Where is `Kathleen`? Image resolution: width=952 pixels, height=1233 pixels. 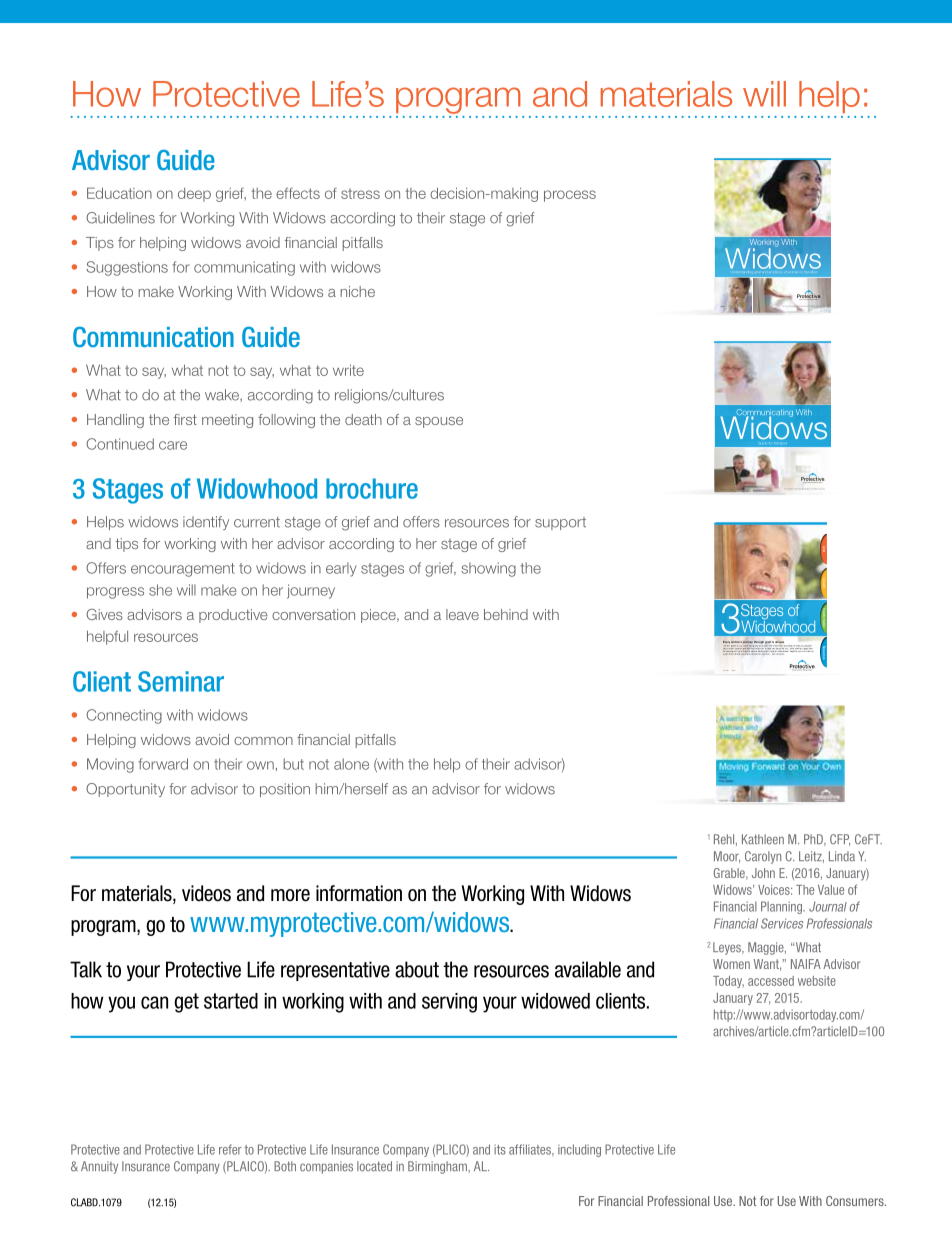 Kathleen is located at coordinates (763, 839).
